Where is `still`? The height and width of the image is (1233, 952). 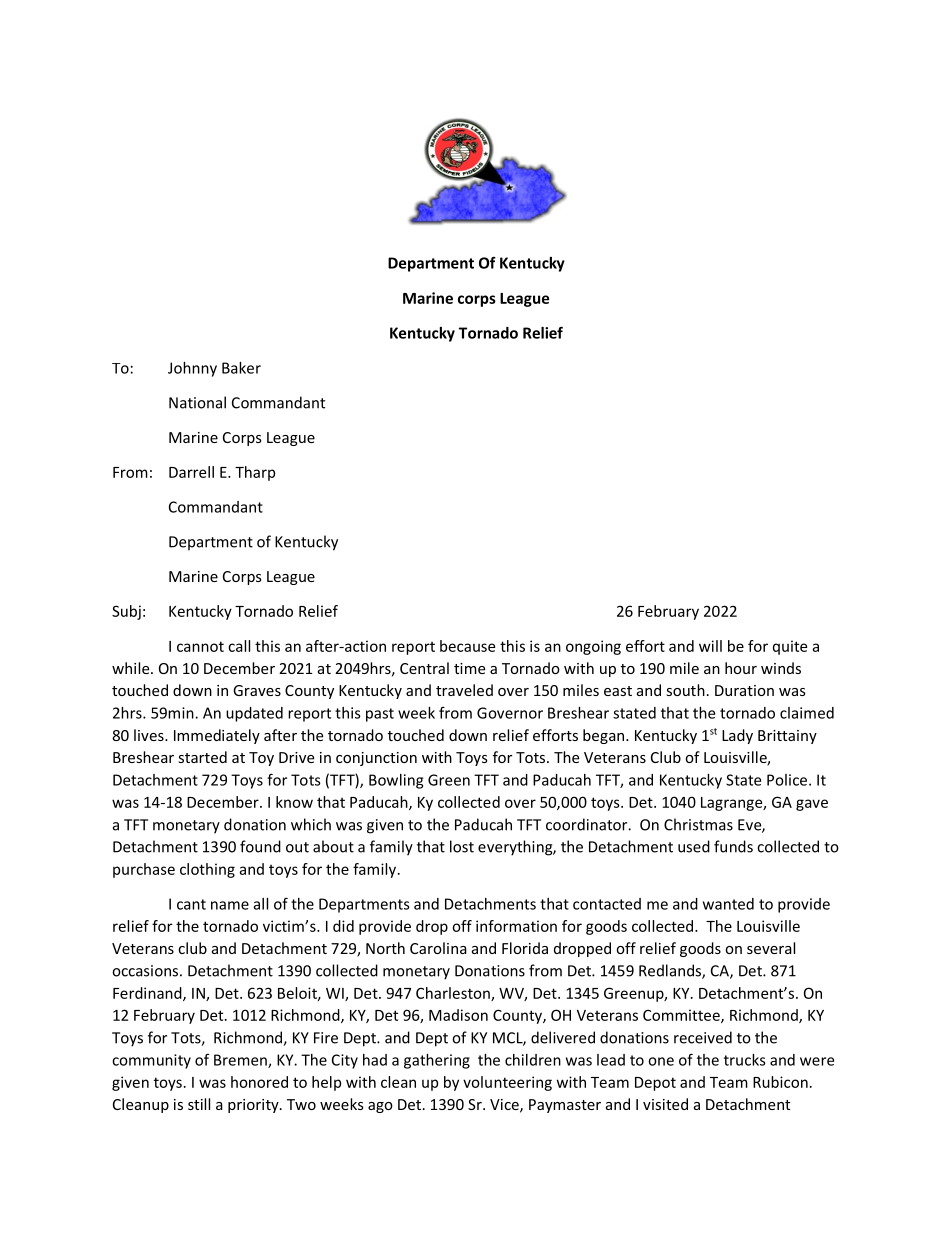
still is located at coordinates (199, 1104).
